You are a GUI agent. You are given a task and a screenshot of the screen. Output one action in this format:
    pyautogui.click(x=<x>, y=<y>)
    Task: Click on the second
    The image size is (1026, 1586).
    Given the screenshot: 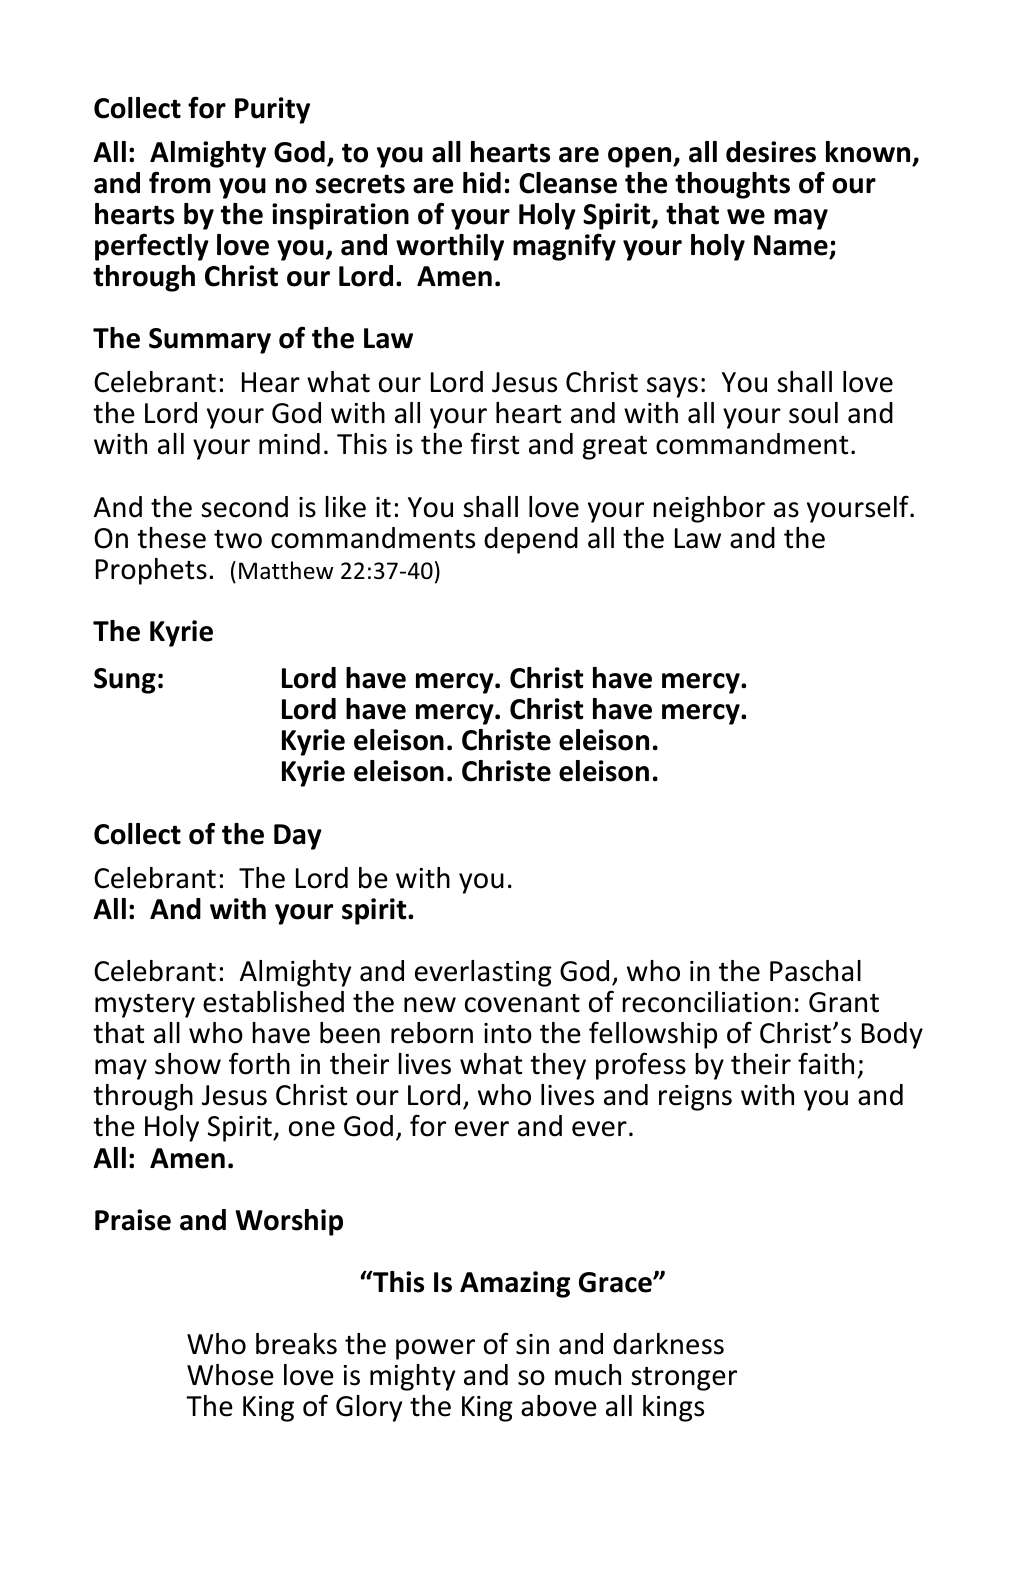 What is the action you would take?
    pyautogui.click(x=244, y=507)
